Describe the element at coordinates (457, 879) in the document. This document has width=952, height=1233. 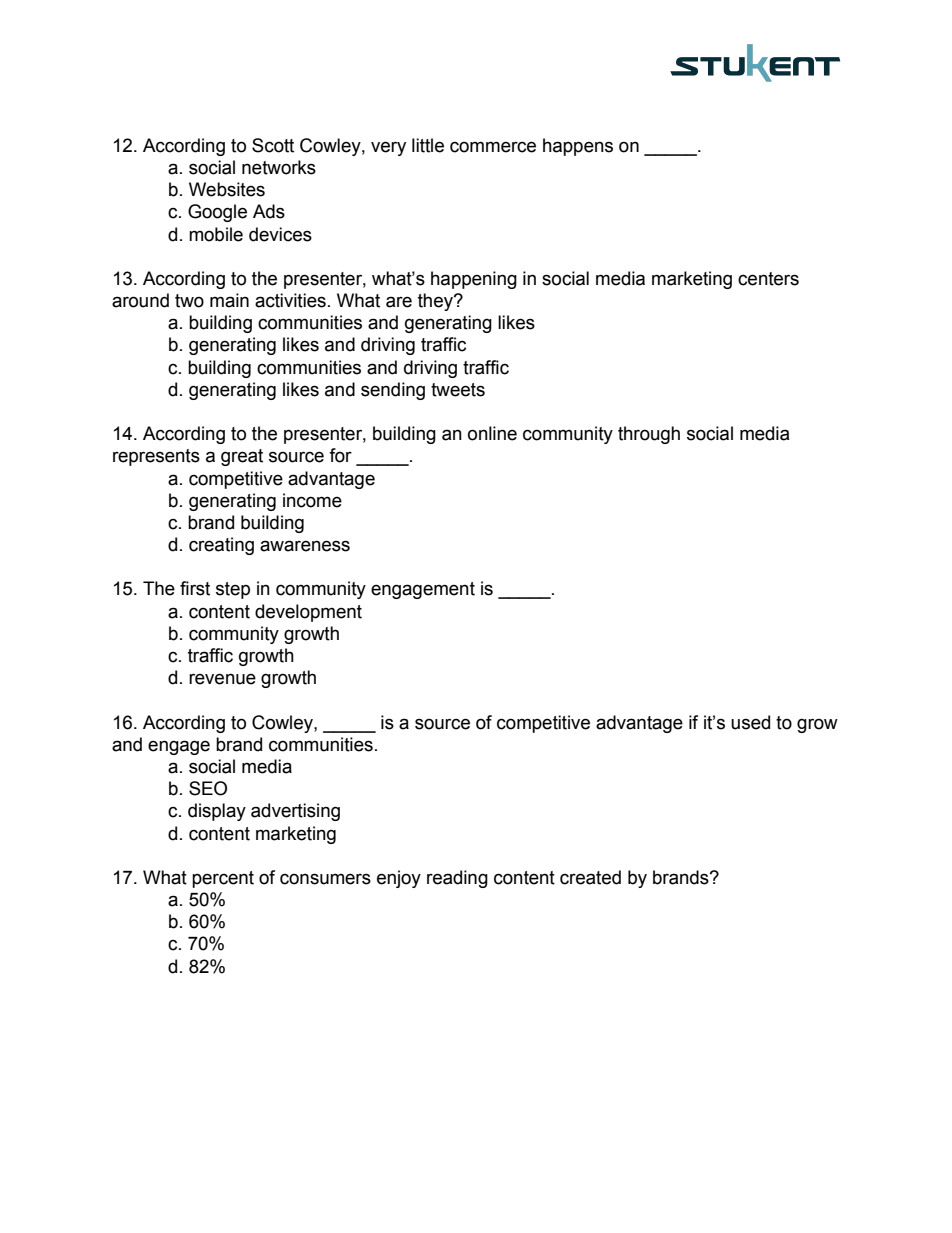
I see `reading` at that location.
